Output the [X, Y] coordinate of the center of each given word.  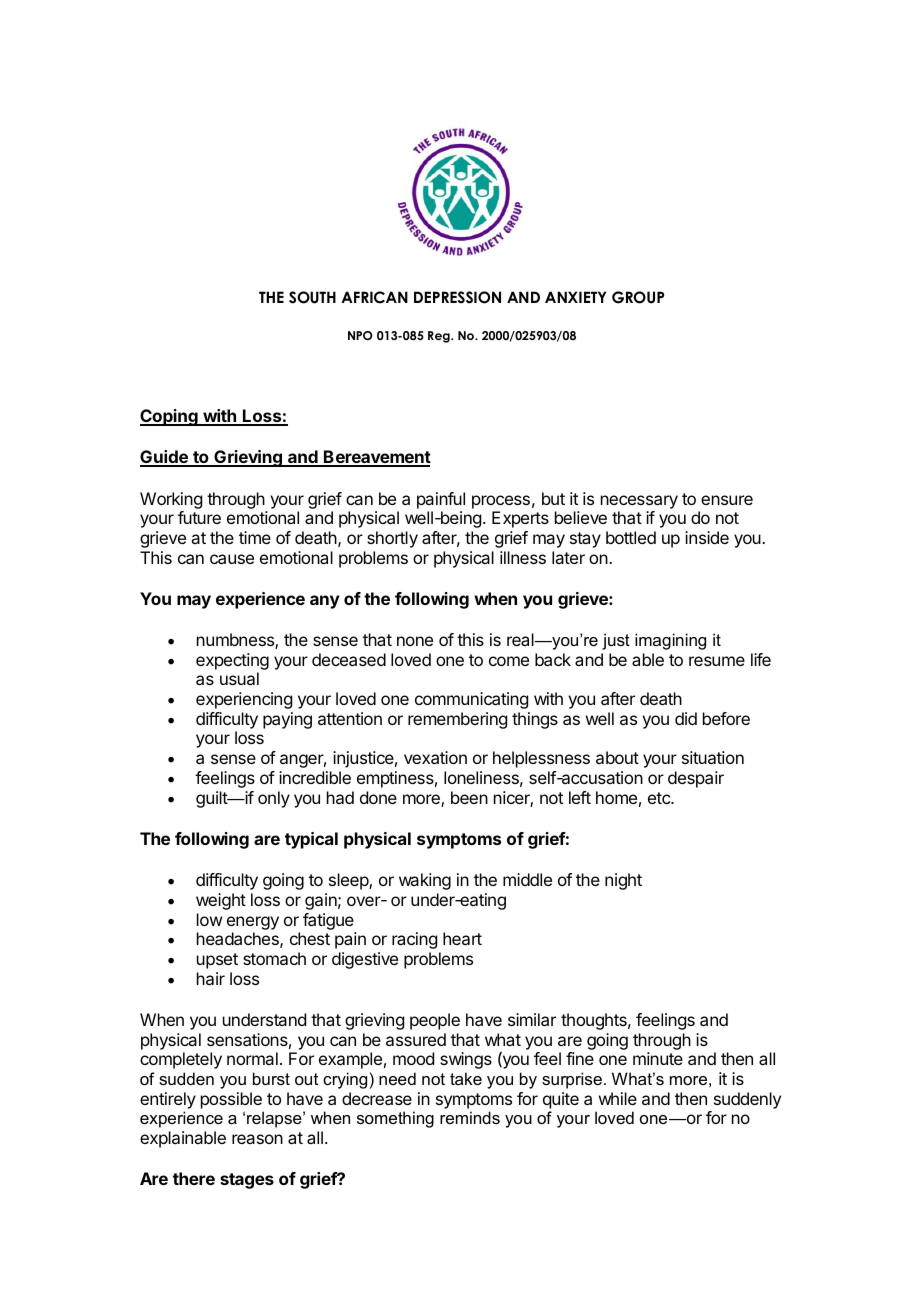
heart [462, 938]
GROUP [638, 297]
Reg [440, 337]
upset [217, 961]
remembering [457, 720]
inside [707, 537]
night [623, 881]
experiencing [244, 700]
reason [257, 1139]
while [618, 1098]
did [686, 718]
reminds [470, 1117]
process [501, 502]
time [255, 537]
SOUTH [312, 297]
